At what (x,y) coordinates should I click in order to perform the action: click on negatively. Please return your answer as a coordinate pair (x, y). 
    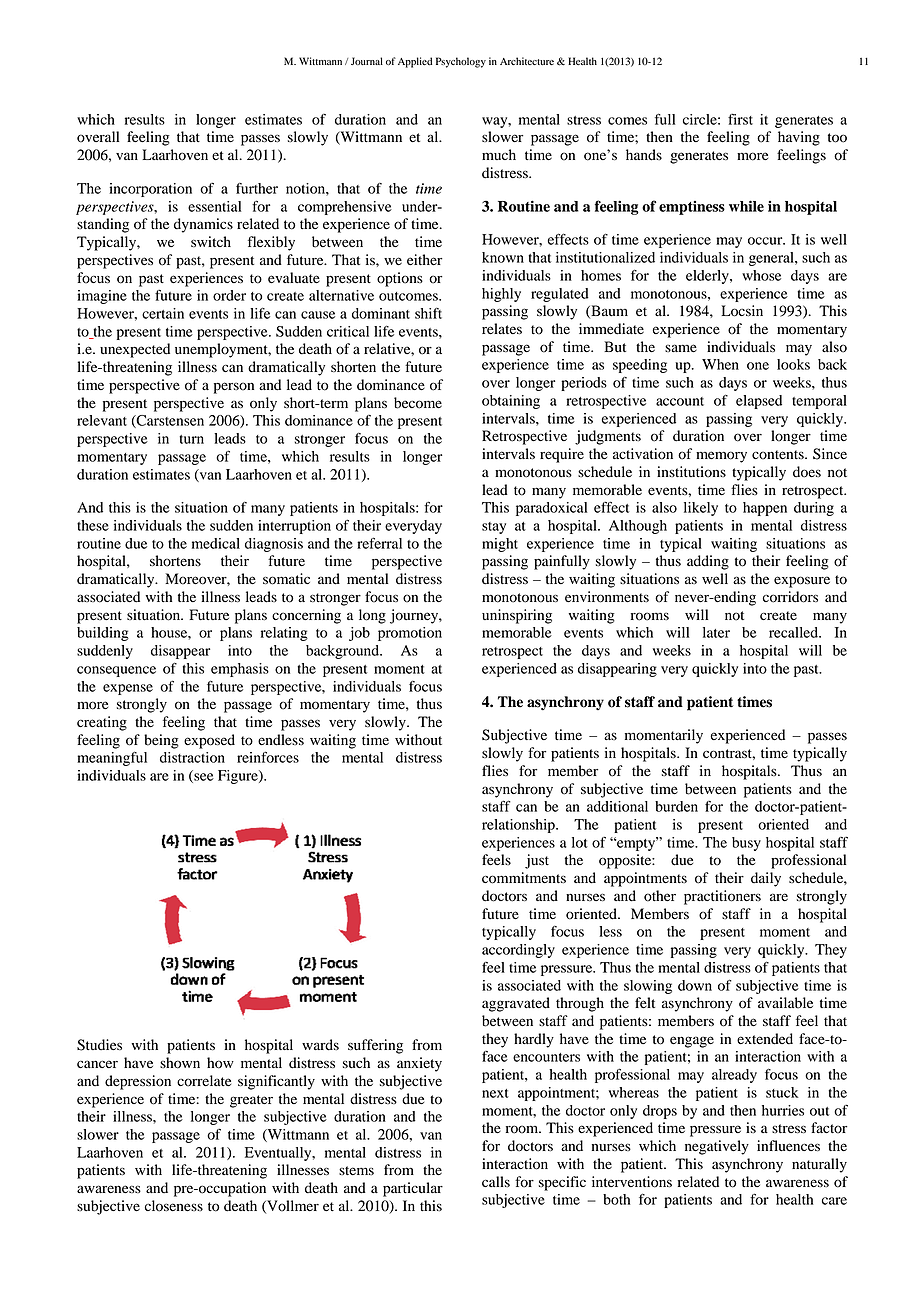
    Looking at the image, I should click on (717, 1147).
